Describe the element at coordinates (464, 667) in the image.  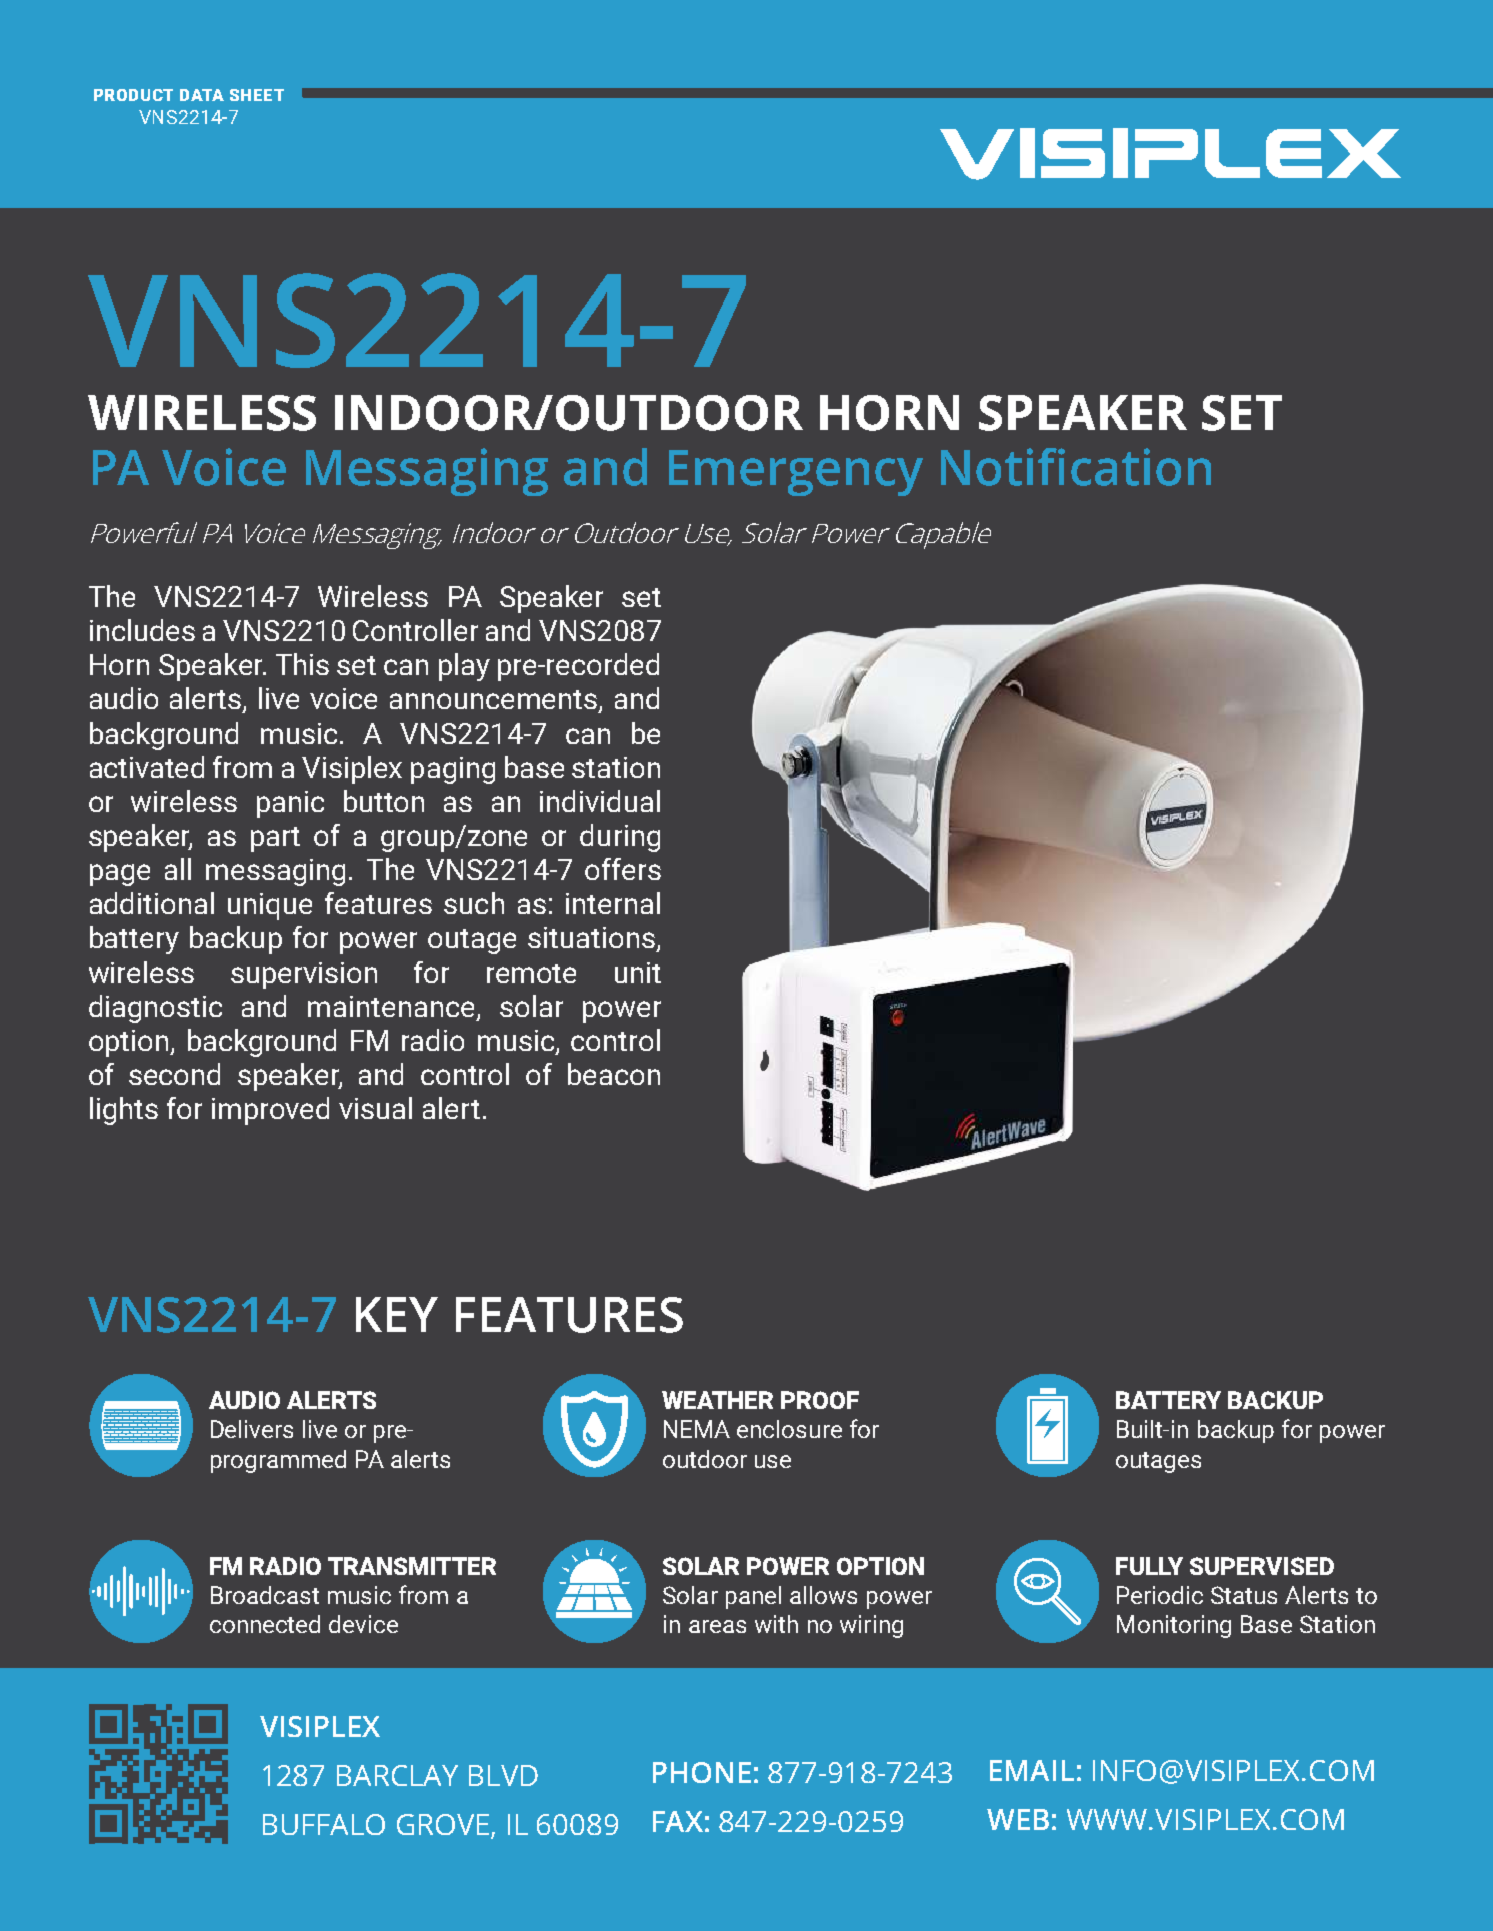
I see `play` at that location.
